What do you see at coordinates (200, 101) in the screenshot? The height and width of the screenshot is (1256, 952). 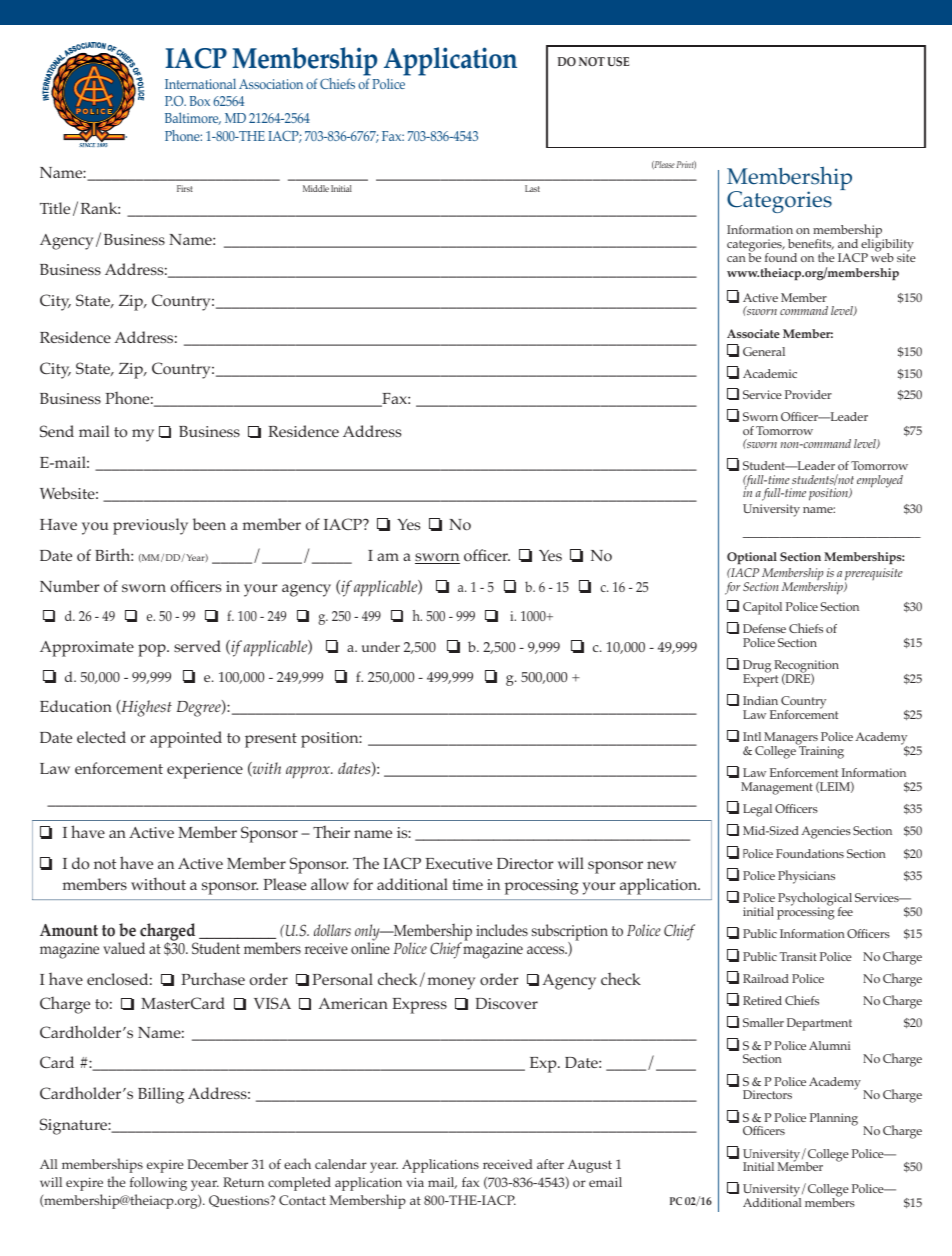 I see `Box` at bounding box center [200, 101].
